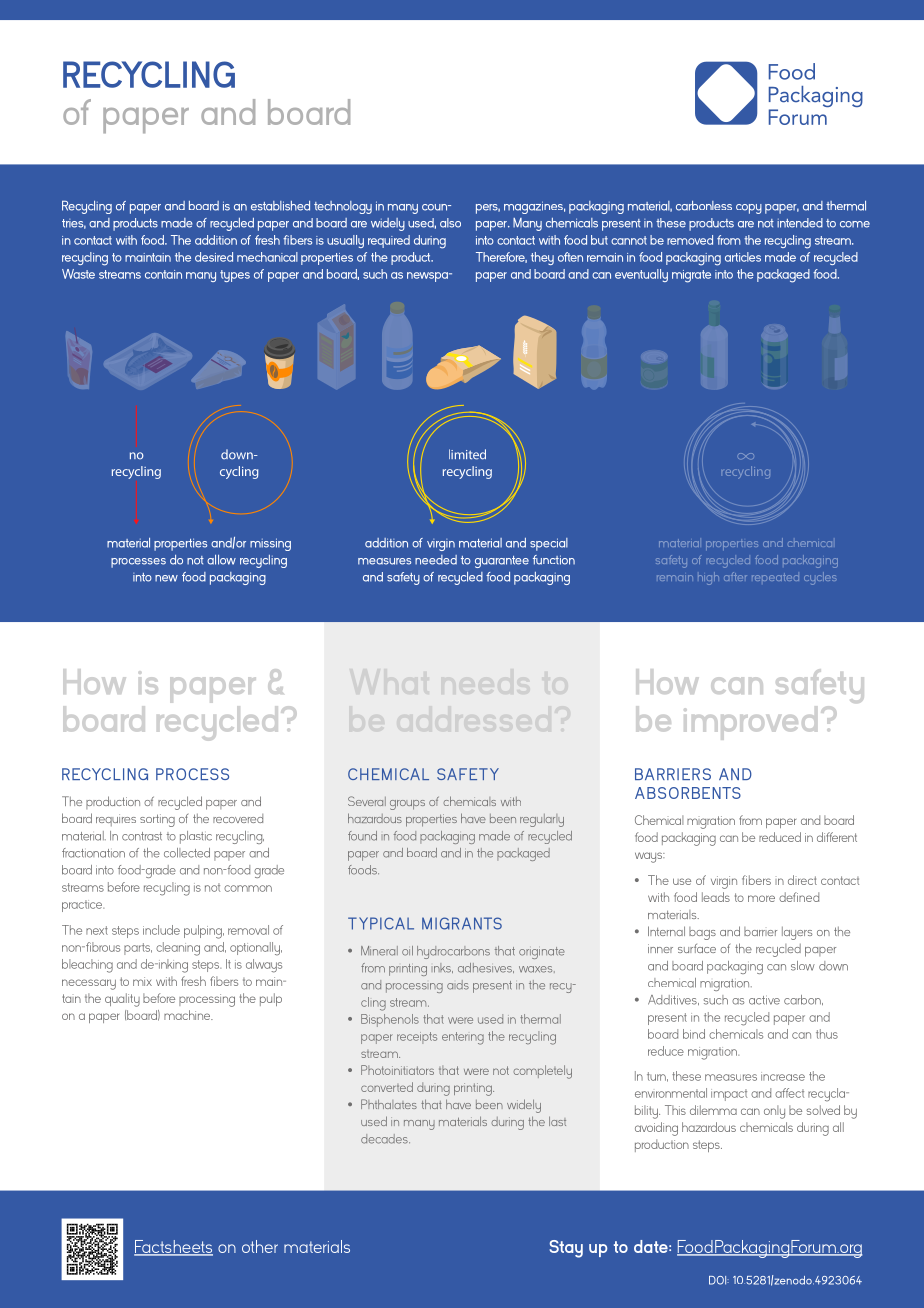  What do you see at coordinates (549, 544) in the screenshot?
I see `special` at bounding box center [549, 544].
